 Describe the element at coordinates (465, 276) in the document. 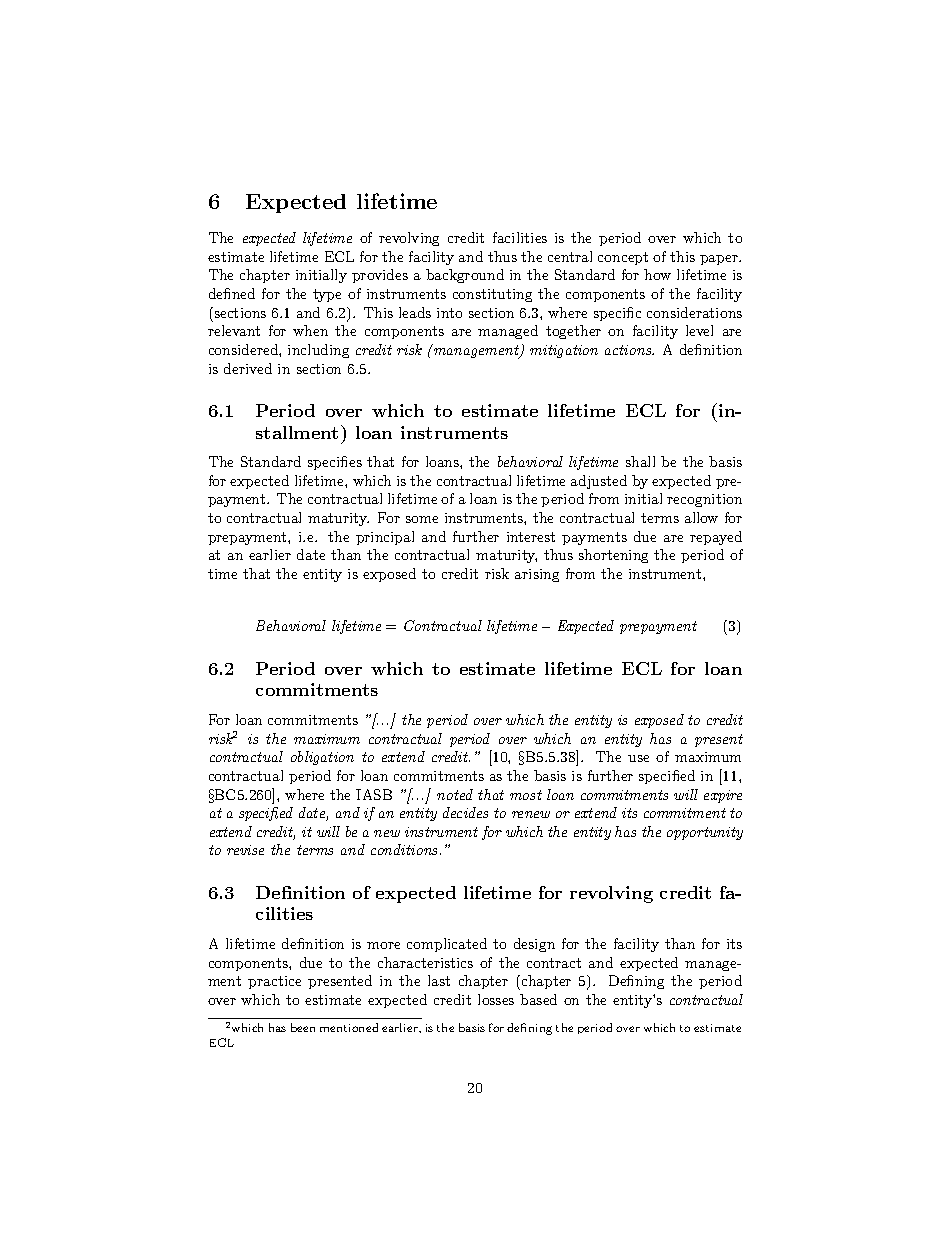

I see `background` at that location.
